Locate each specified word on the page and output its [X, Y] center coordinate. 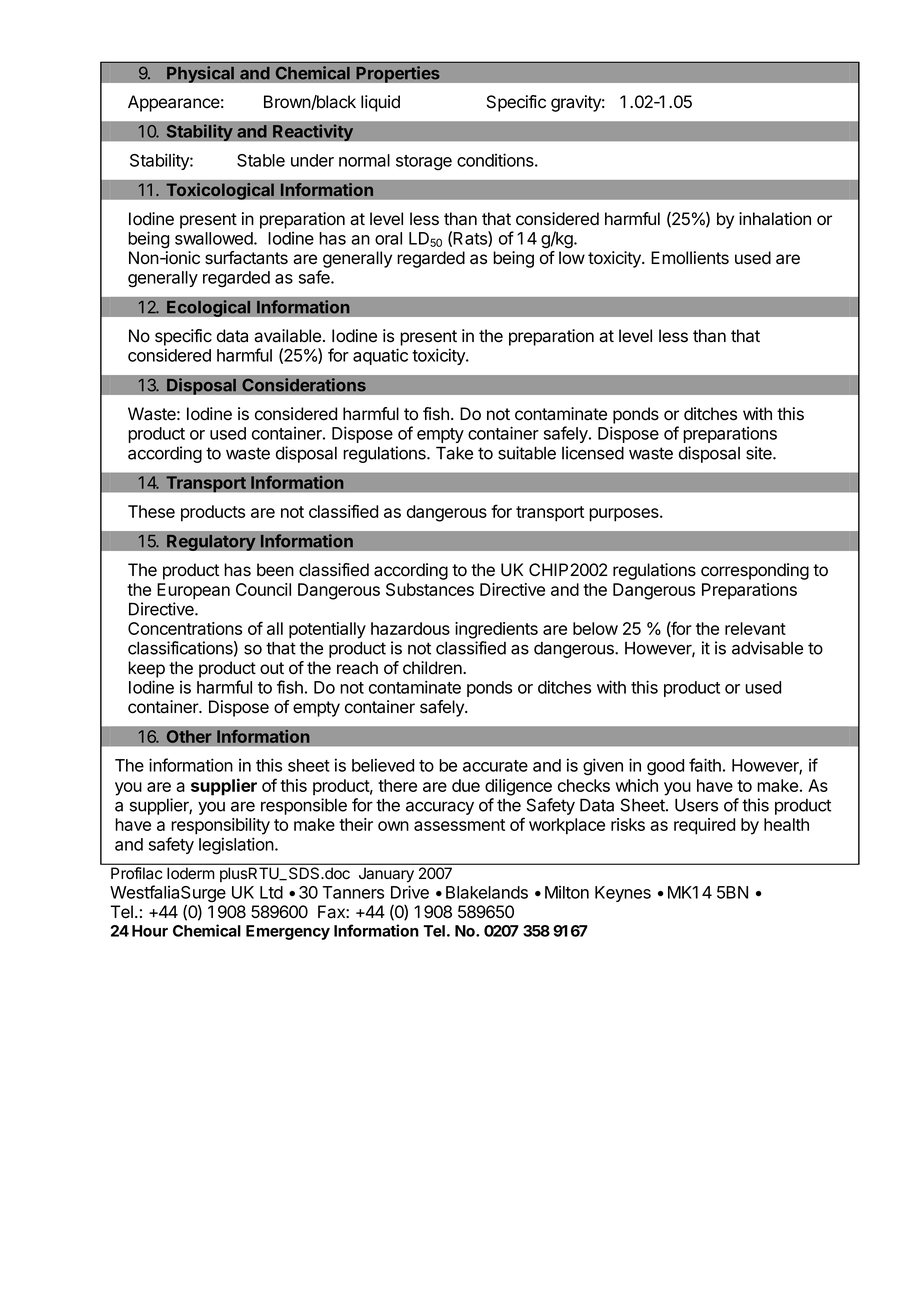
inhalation [775, 219]
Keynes [623, 894]
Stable [261, 160]
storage [424, 162]
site [760, 453]
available [287, 336]
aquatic [380, 356]
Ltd [271, 892]
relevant [755, 628]
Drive [410, 892]
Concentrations [185, 628]
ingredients [496, 630]
